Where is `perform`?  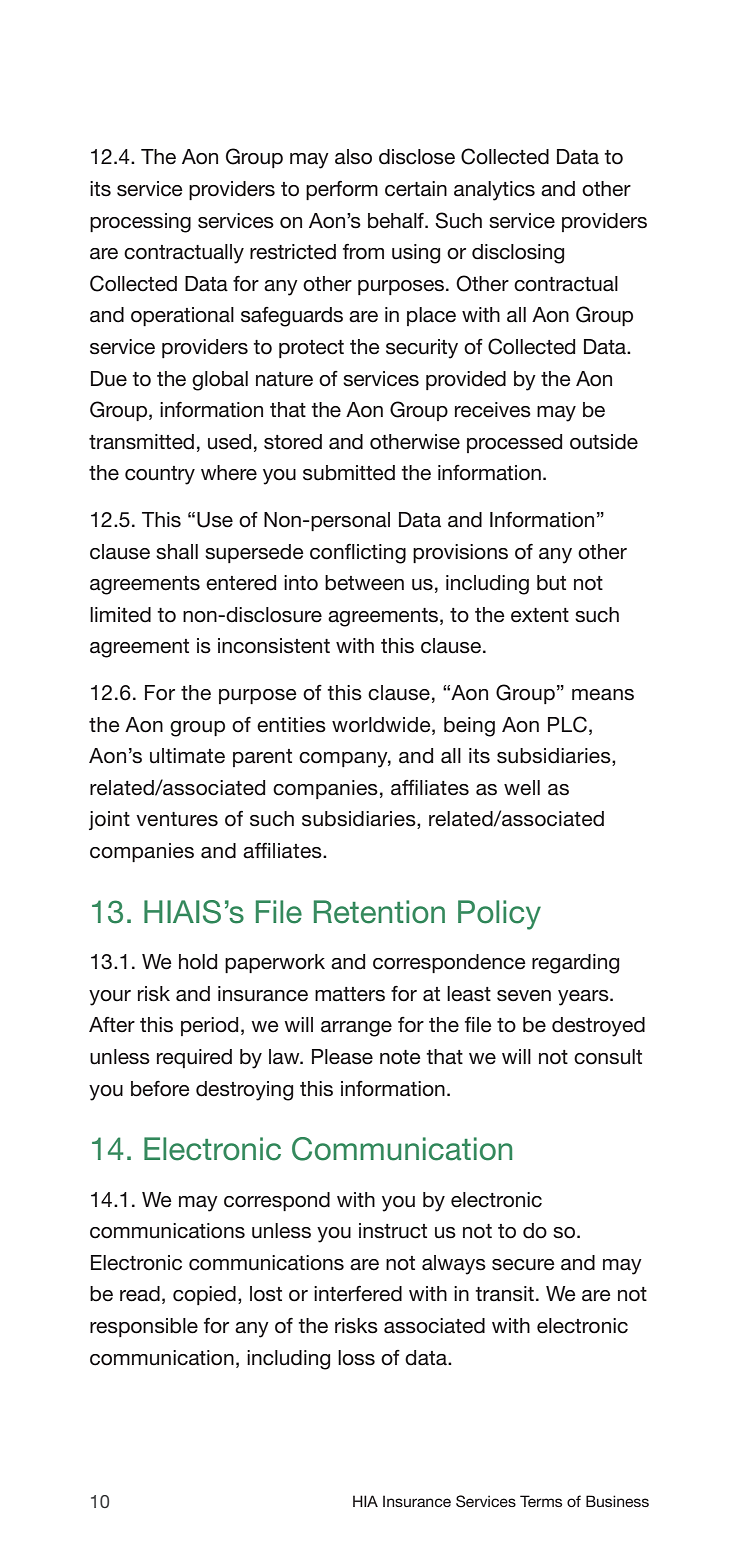 perform is located at coordinates (342, 190).
